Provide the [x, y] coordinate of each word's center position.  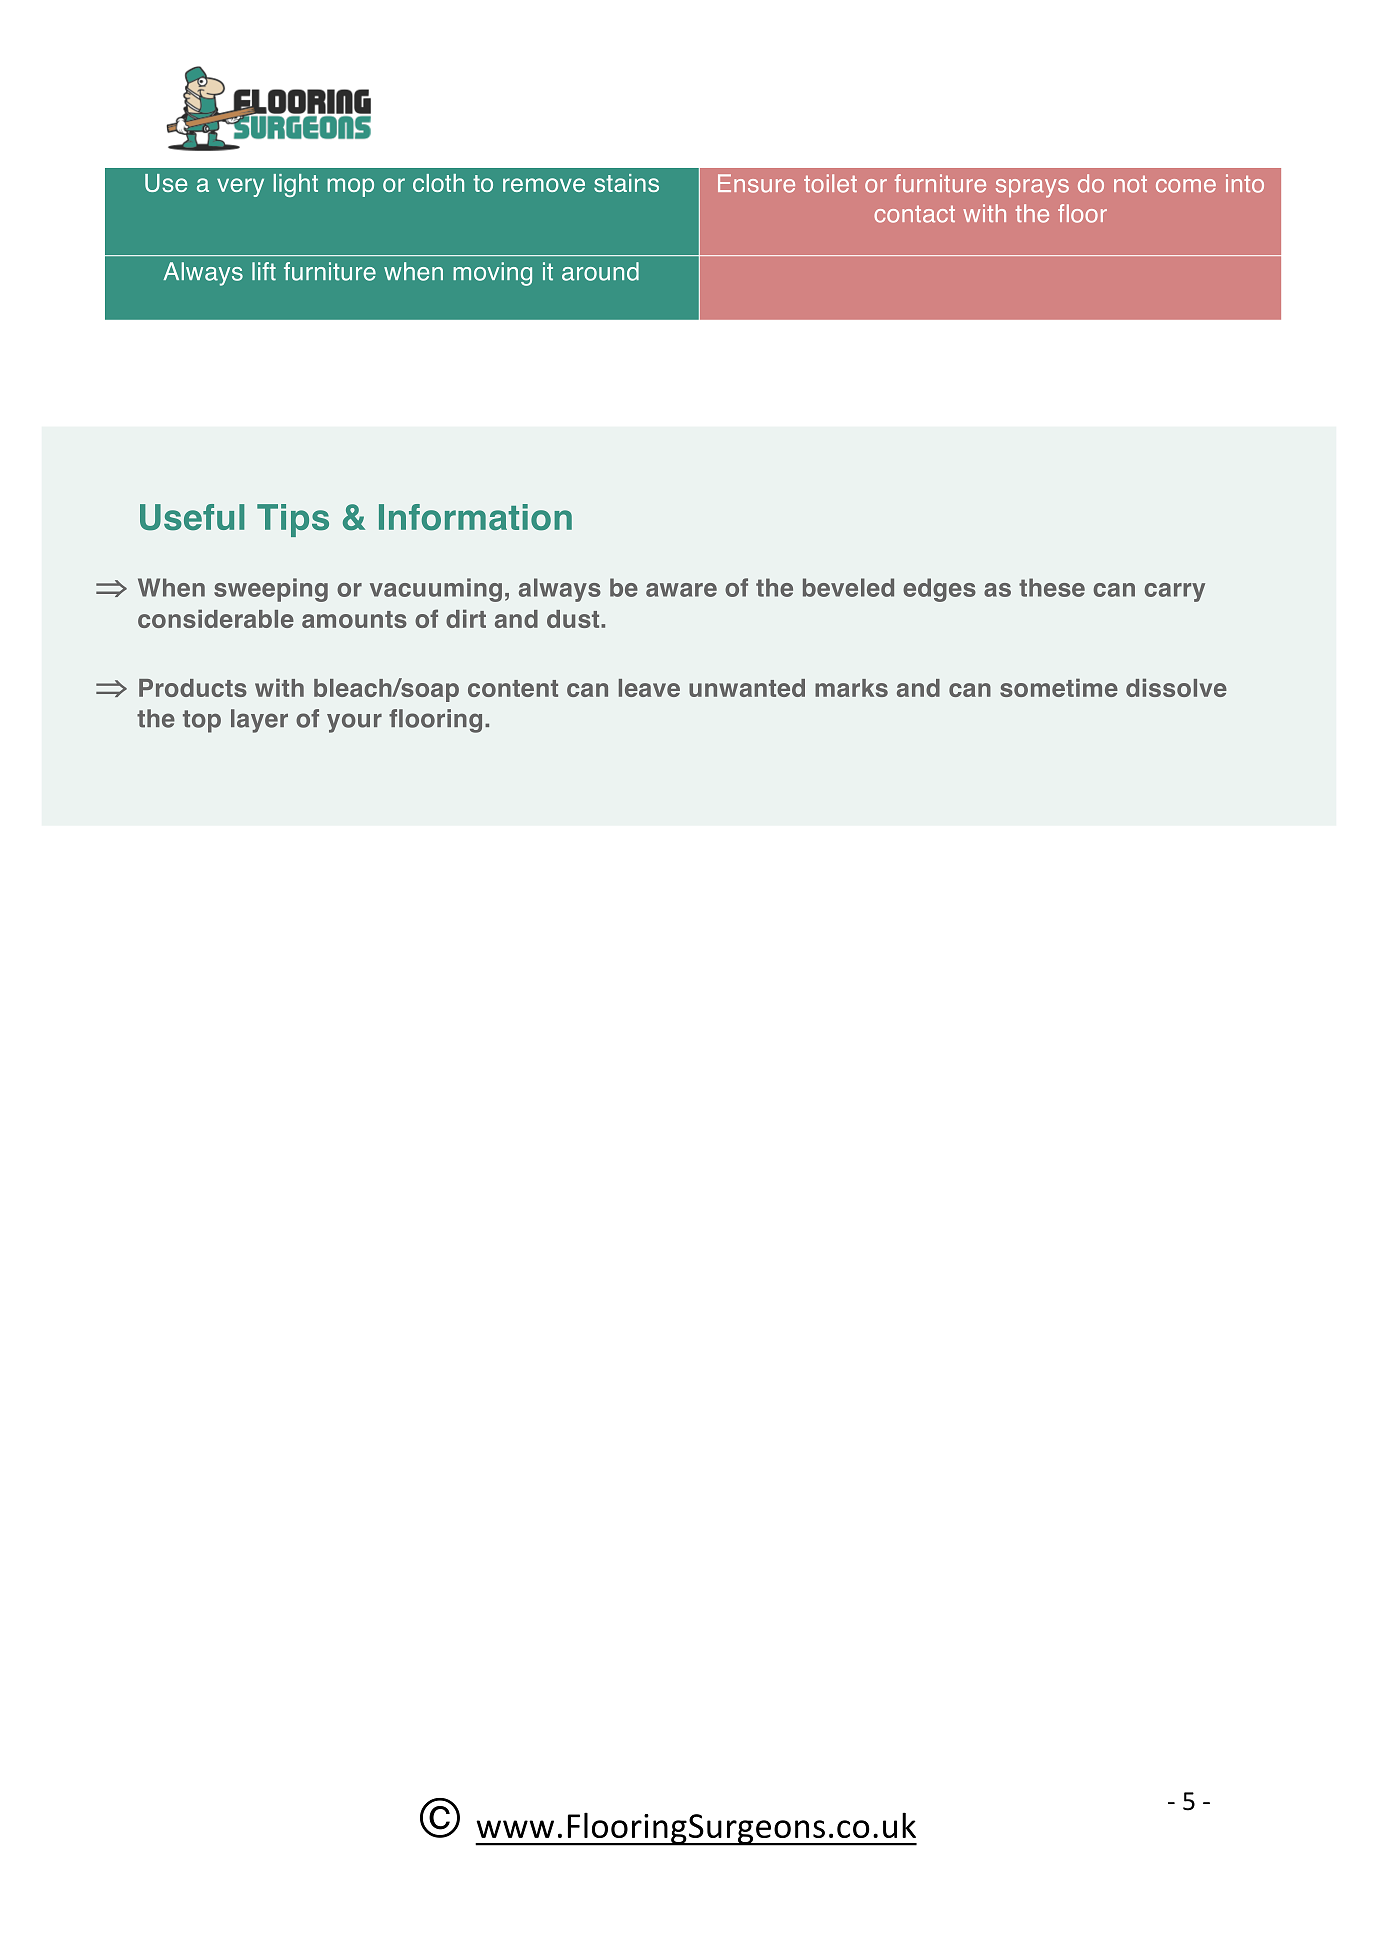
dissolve [1176, 687]
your [354, 723]
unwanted [747, 688]
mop [350, 187]
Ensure [756, 183]
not [1130, 184]
